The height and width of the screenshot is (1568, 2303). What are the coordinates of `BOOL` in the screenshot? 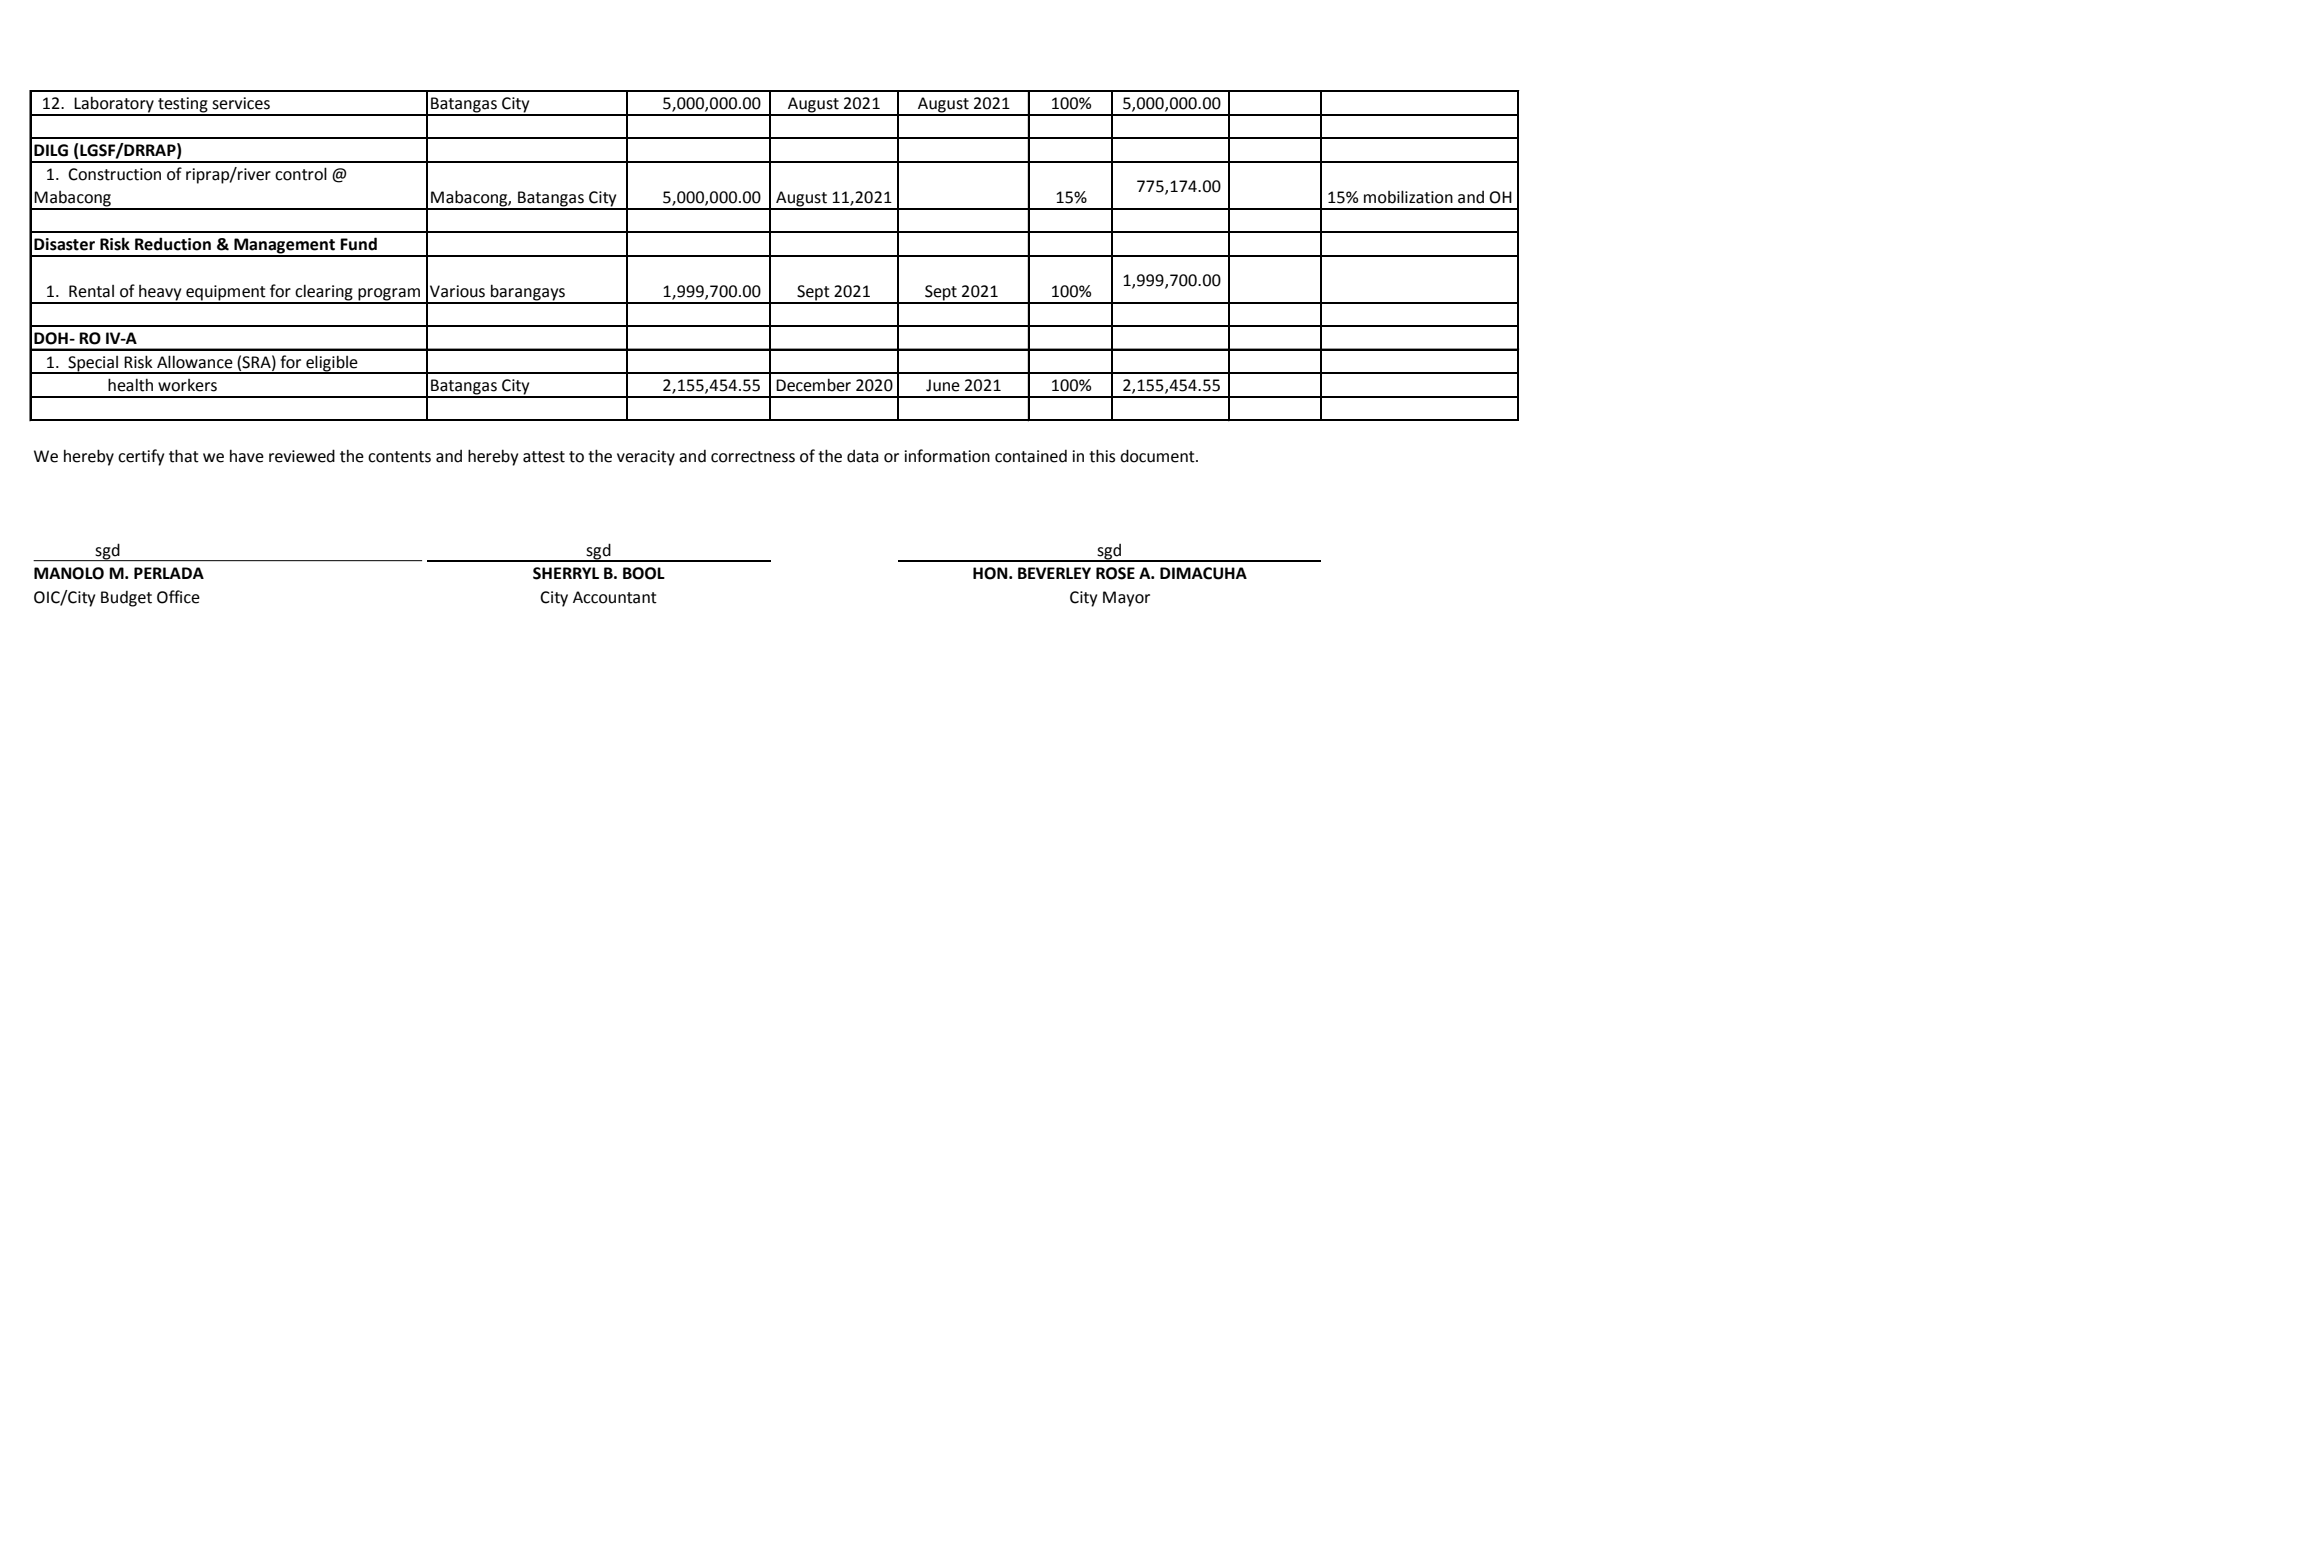 It's located at (644, 573).
